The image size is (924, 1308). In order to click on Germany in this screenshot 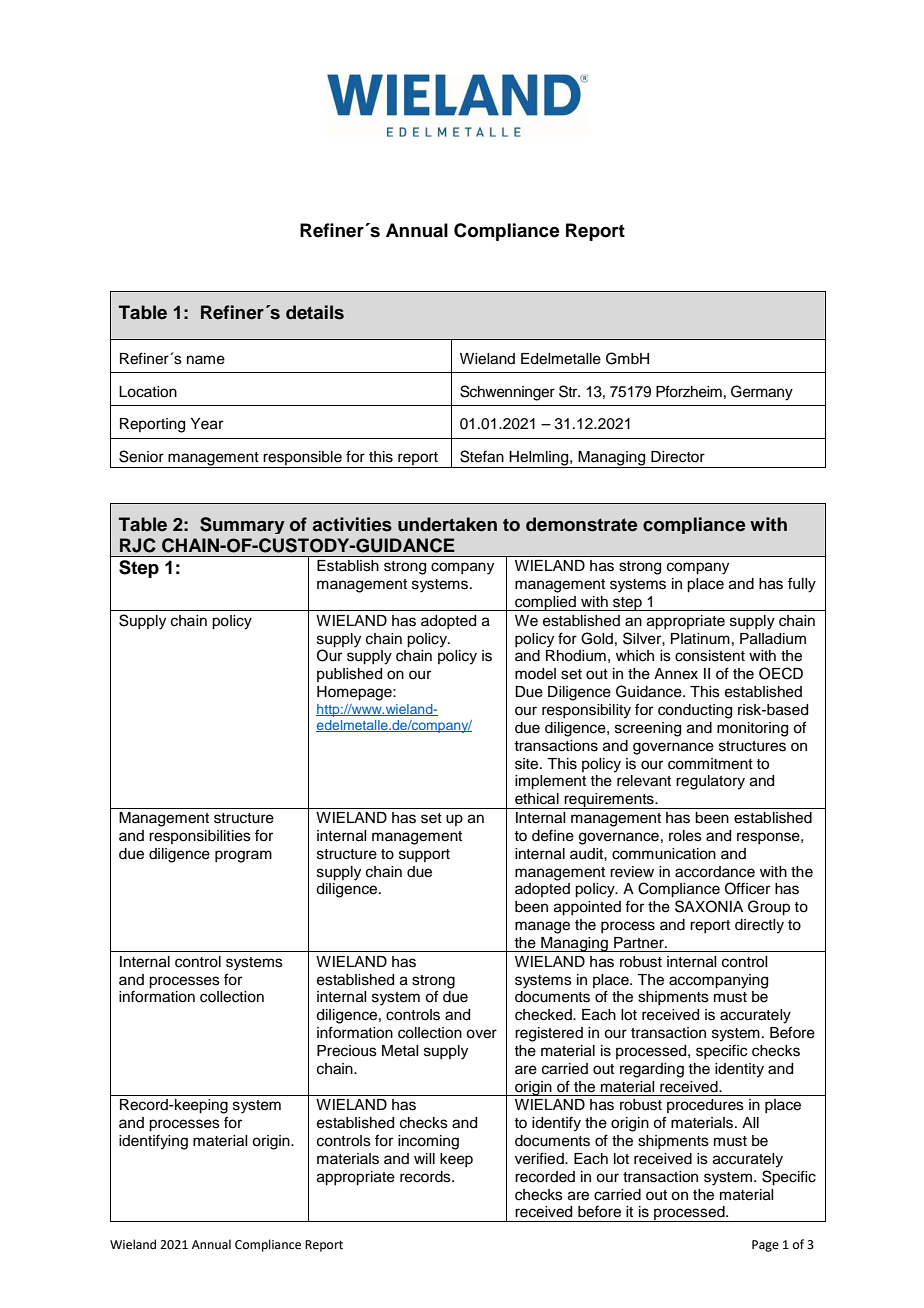, I will do `click(762, 393)`.
